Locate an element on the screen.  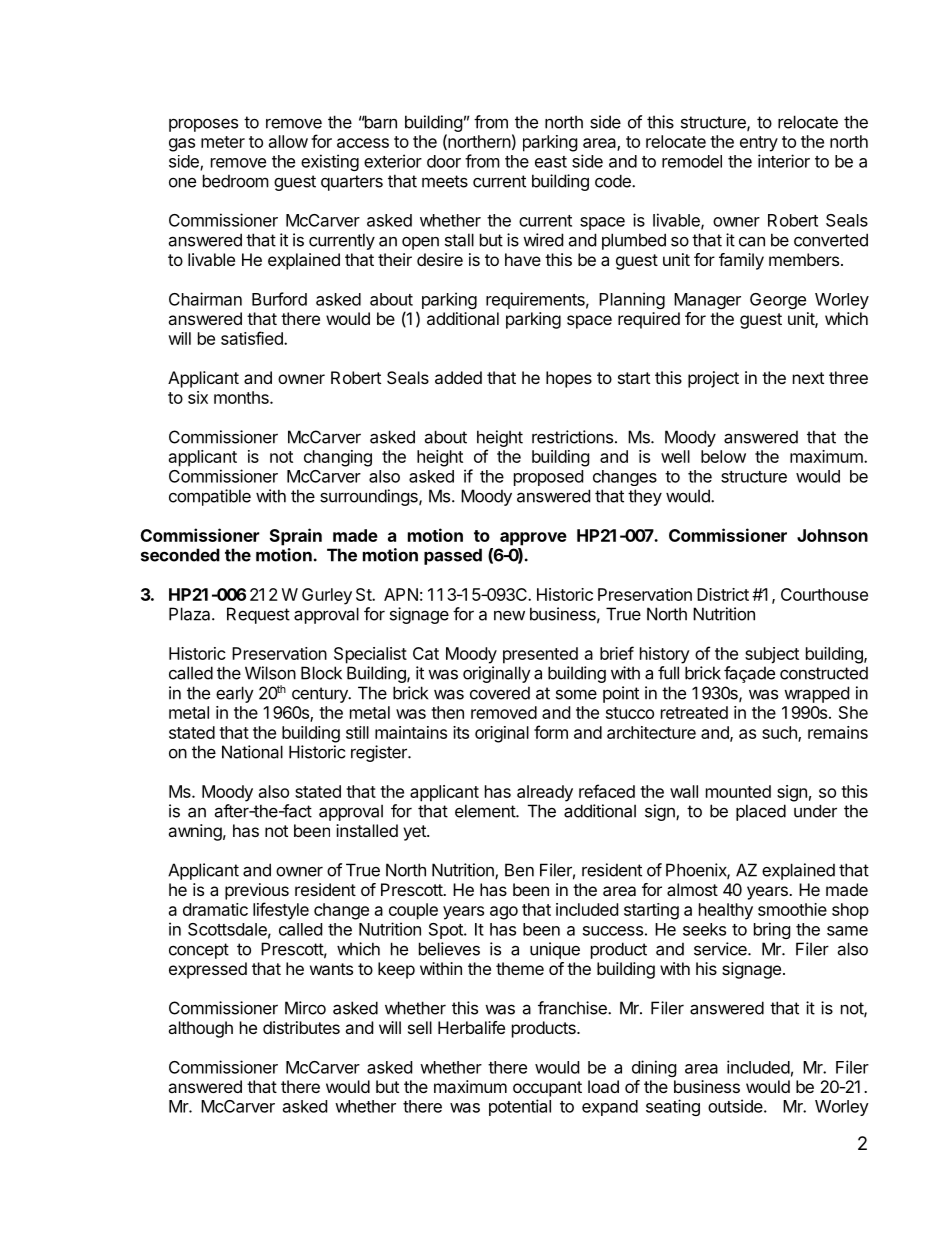
already is located at coordinates (545, 793).
